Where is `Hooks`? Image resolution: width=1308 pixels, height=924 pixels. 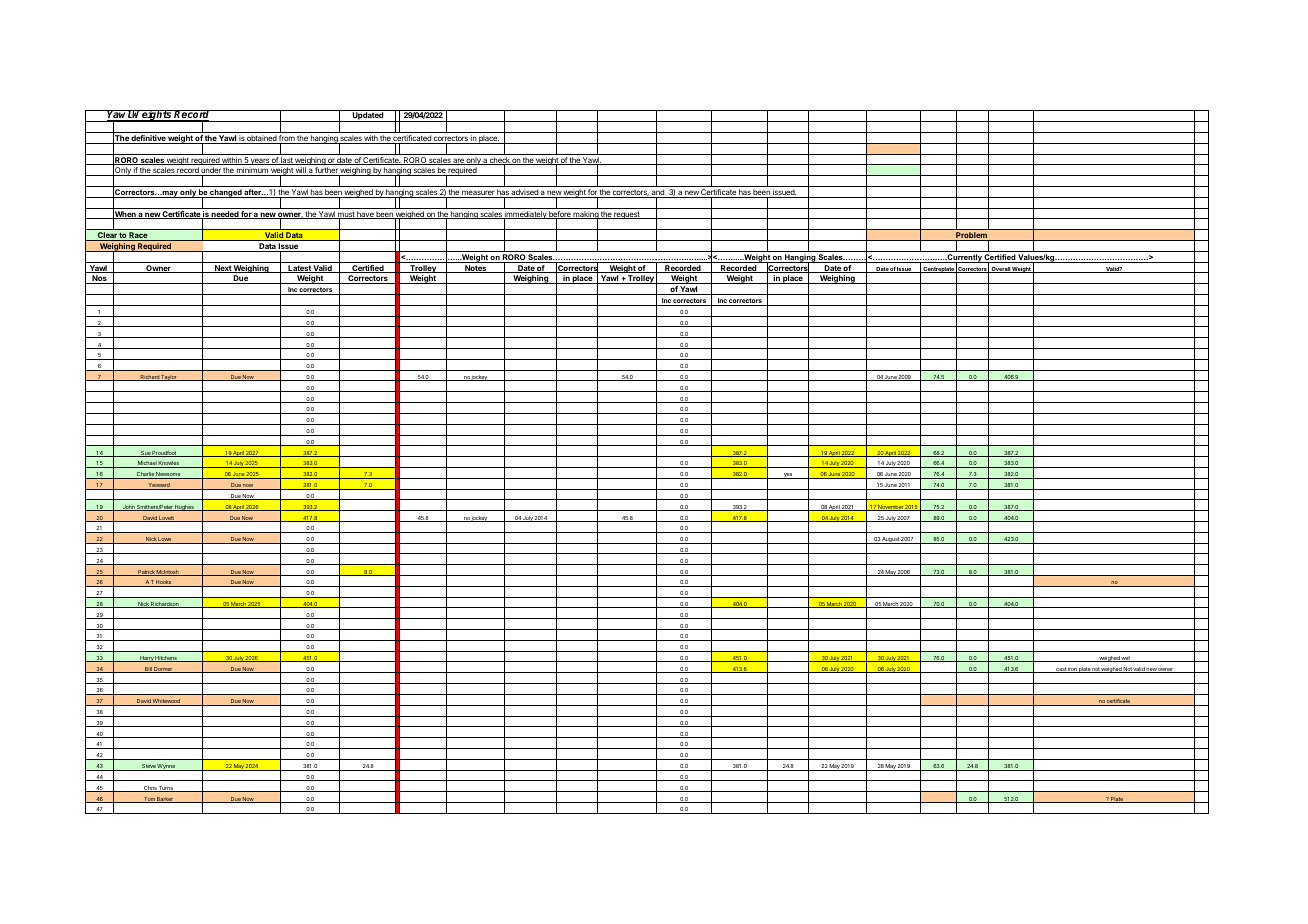
Hooks is located at coordinates (164, 583).
